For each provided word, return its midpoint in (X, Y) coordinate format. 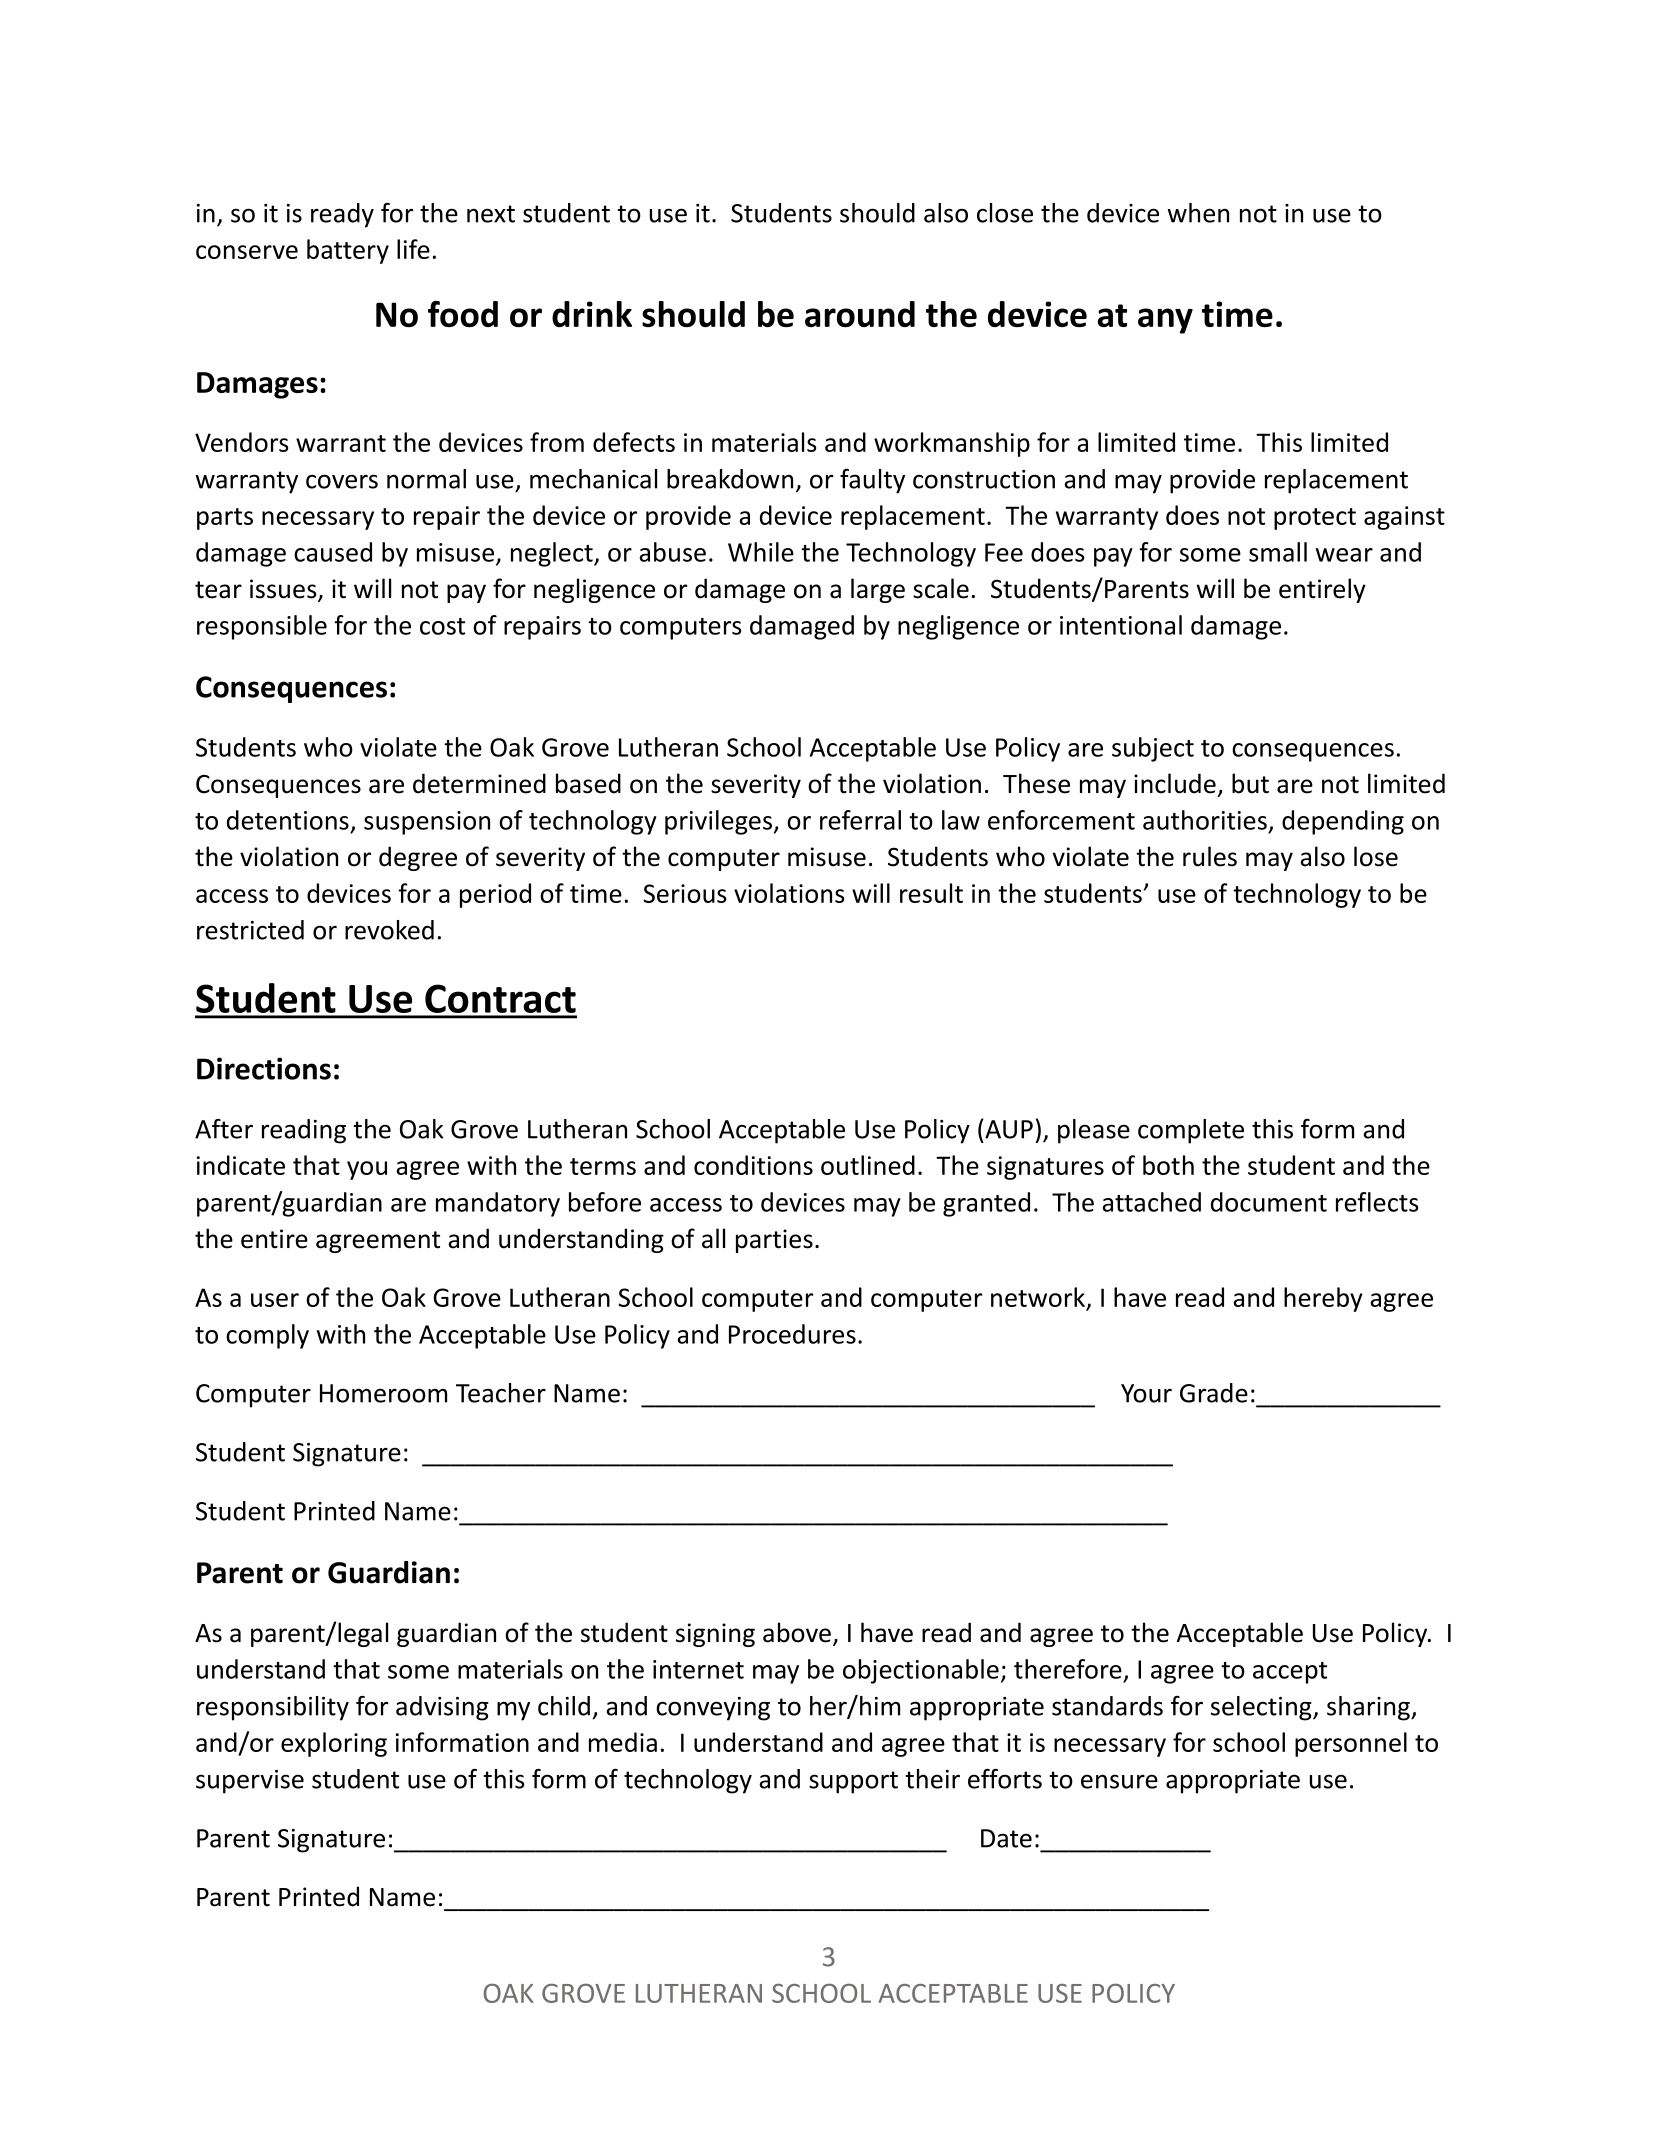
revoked (389, 930)
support (853, 1782)
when (1198, 213)
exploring (334, 1744)
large (878, 590)
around (860, 314)
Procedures (792, 1334)
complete (1191, 1131)
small (1278, 552)
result (931, 893)
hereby (1323, 1299)
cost (442, 626)
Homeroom (383, 1393)
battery (348, 251)
